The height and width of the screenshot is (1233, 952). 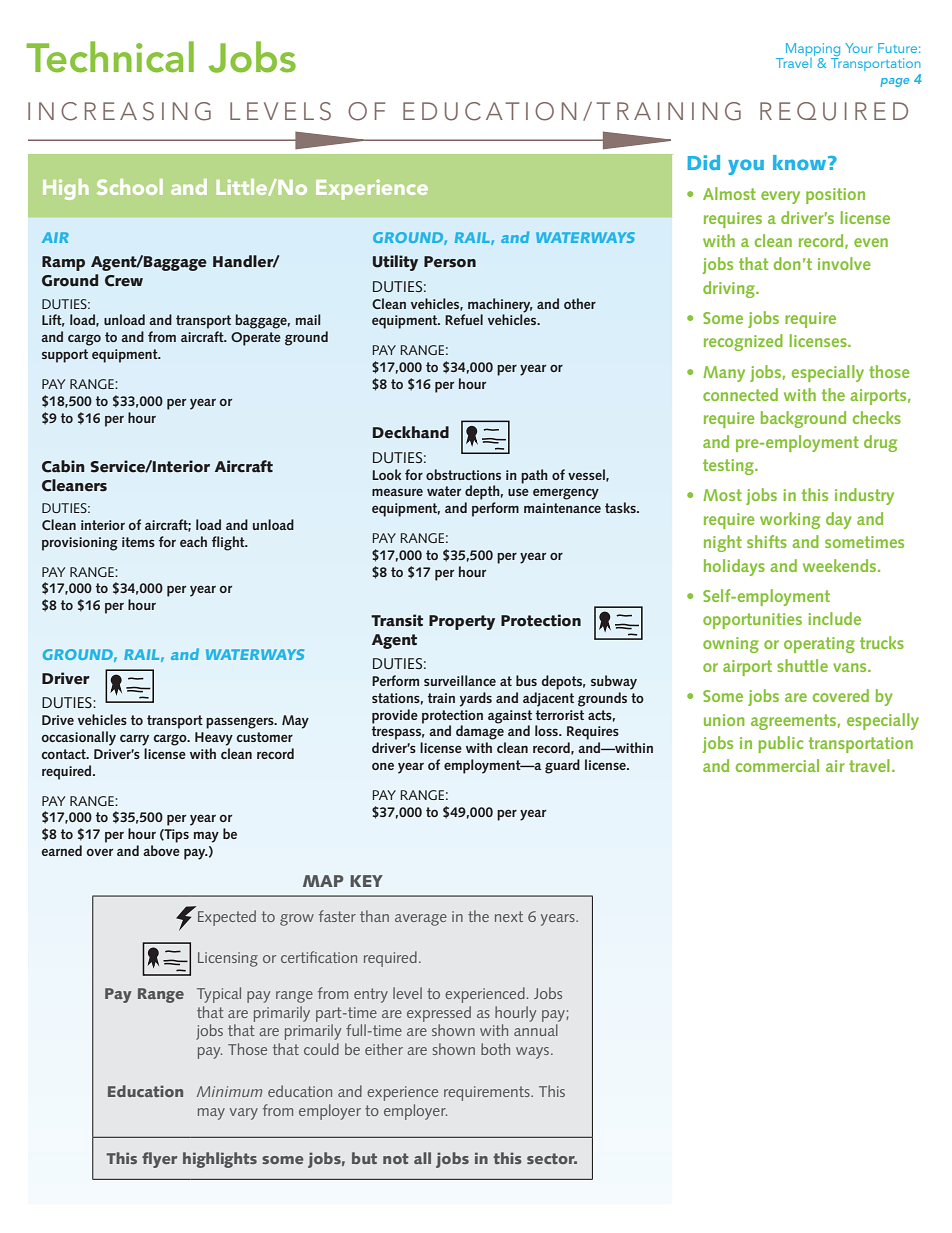 What do you see at coordinates (703, 162) in the screenshot?
I see `Did` at bounding box center [703, 162].
